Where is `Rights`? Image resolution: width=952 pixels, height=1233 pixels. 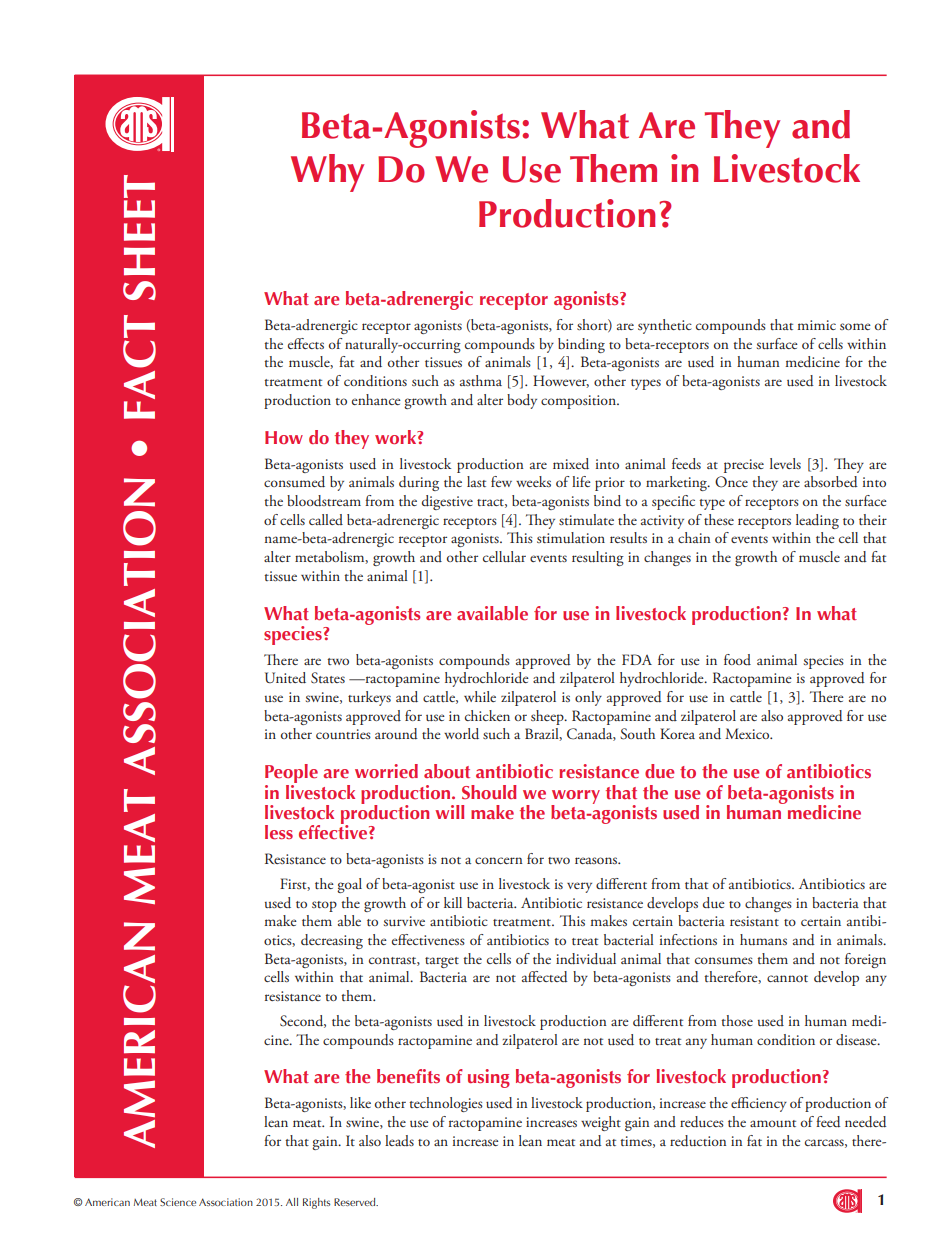
Rights is located at coordinates (316, 1203).
